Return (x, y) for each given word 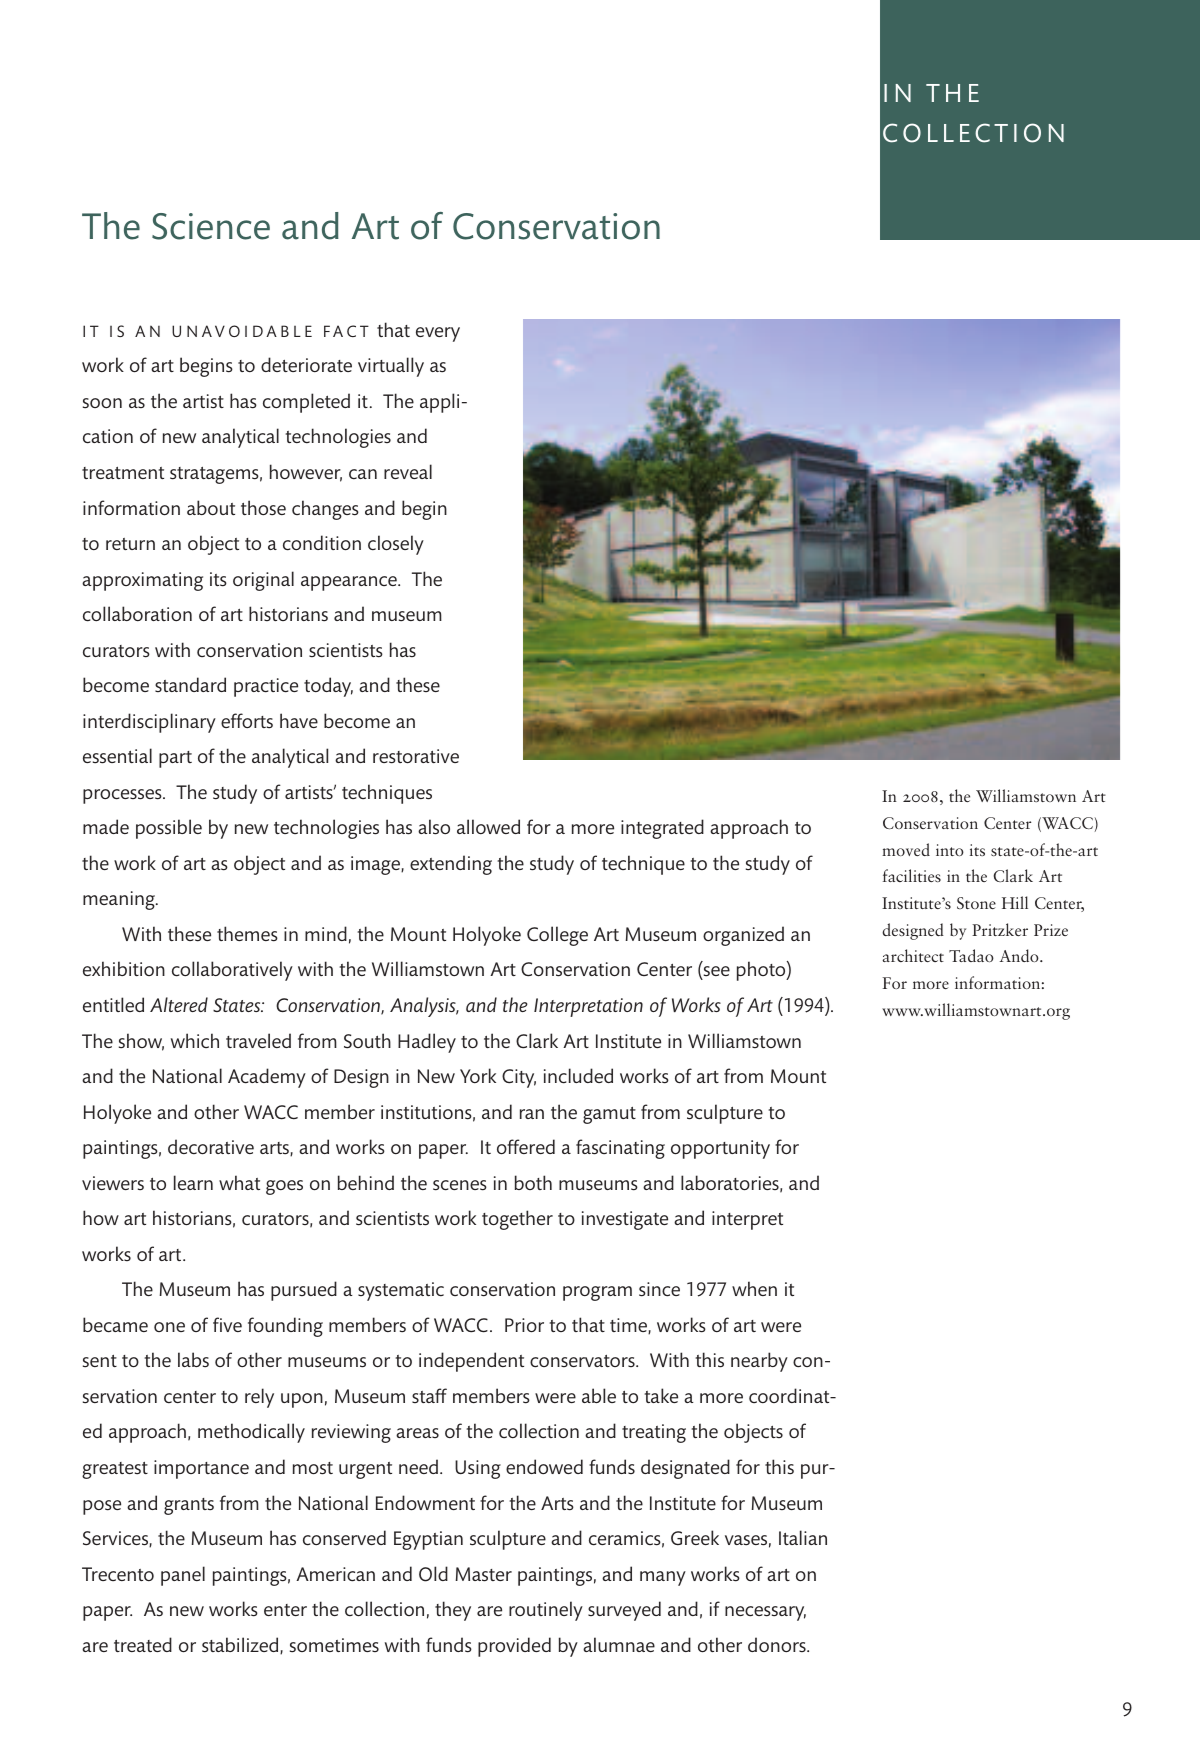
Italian (803, 1537)
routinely (546, 1611)
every (438, 334)
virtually (391, 367)
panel (183, 1576)
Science (211, 226)
